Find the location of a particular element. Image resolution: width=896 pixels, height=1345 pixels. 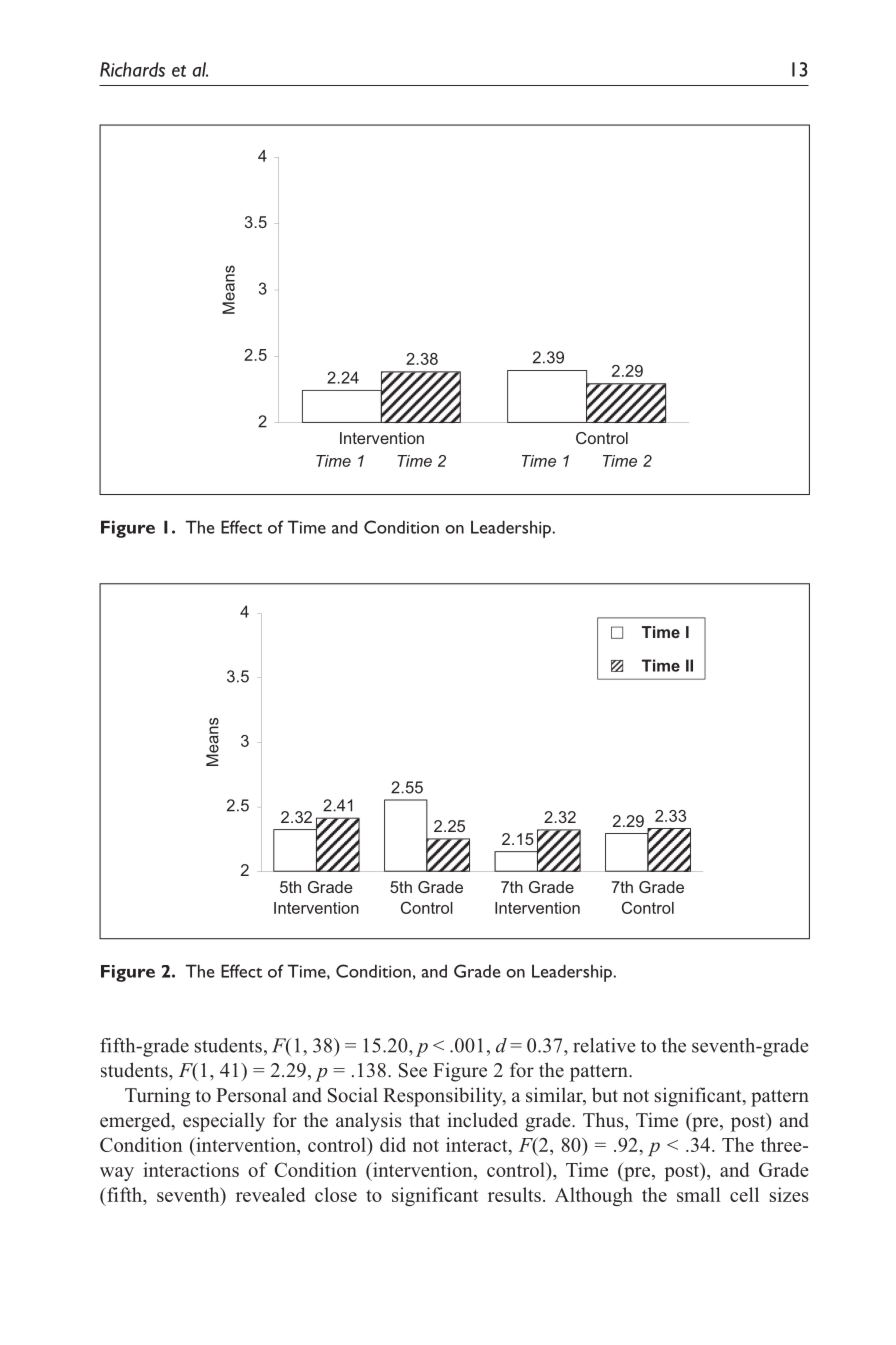

small is located at coordinates (699, 1194).
